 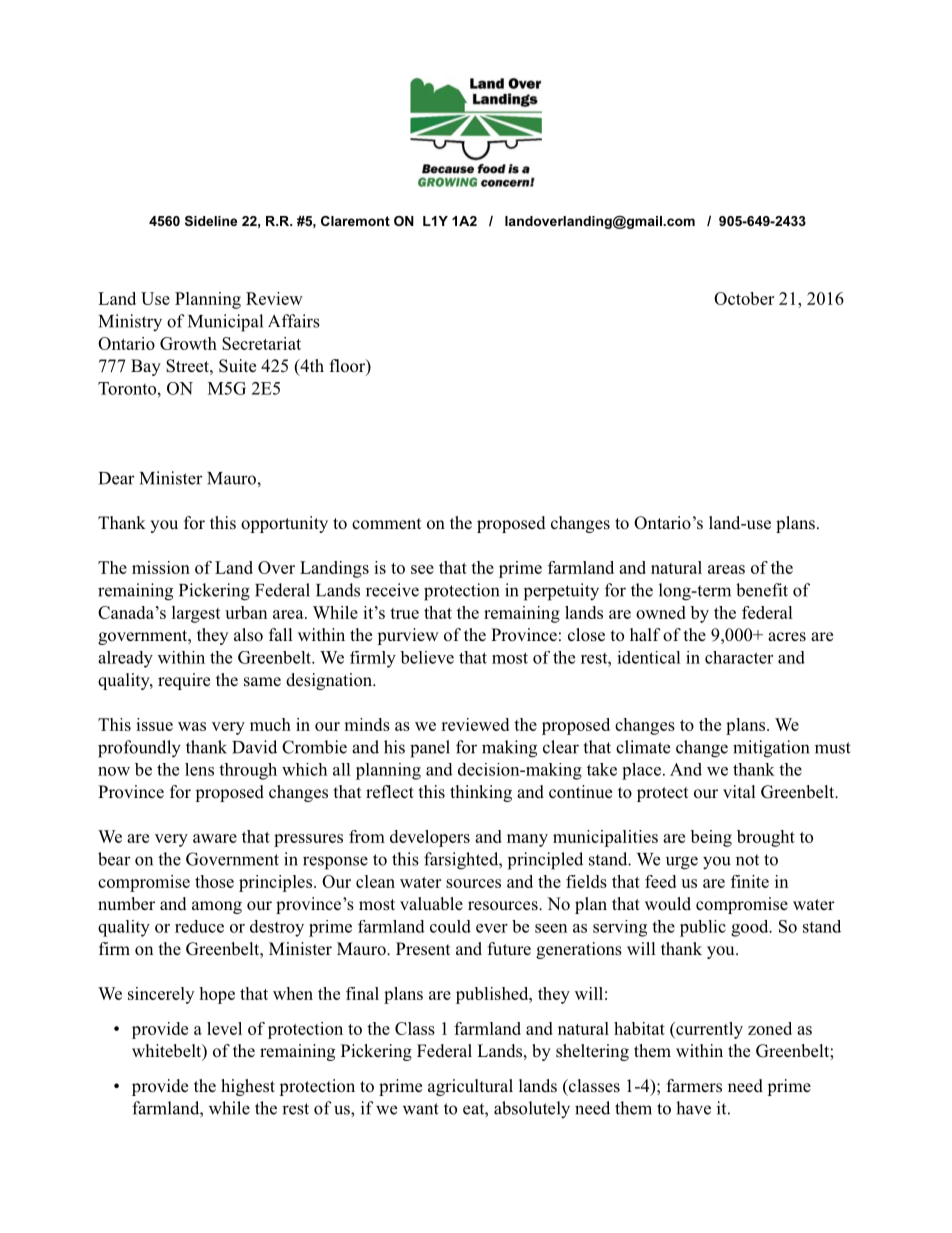 What do you see at coordinates (751, 928) in the document?
I see `good` at bounding box center [751, 928].
